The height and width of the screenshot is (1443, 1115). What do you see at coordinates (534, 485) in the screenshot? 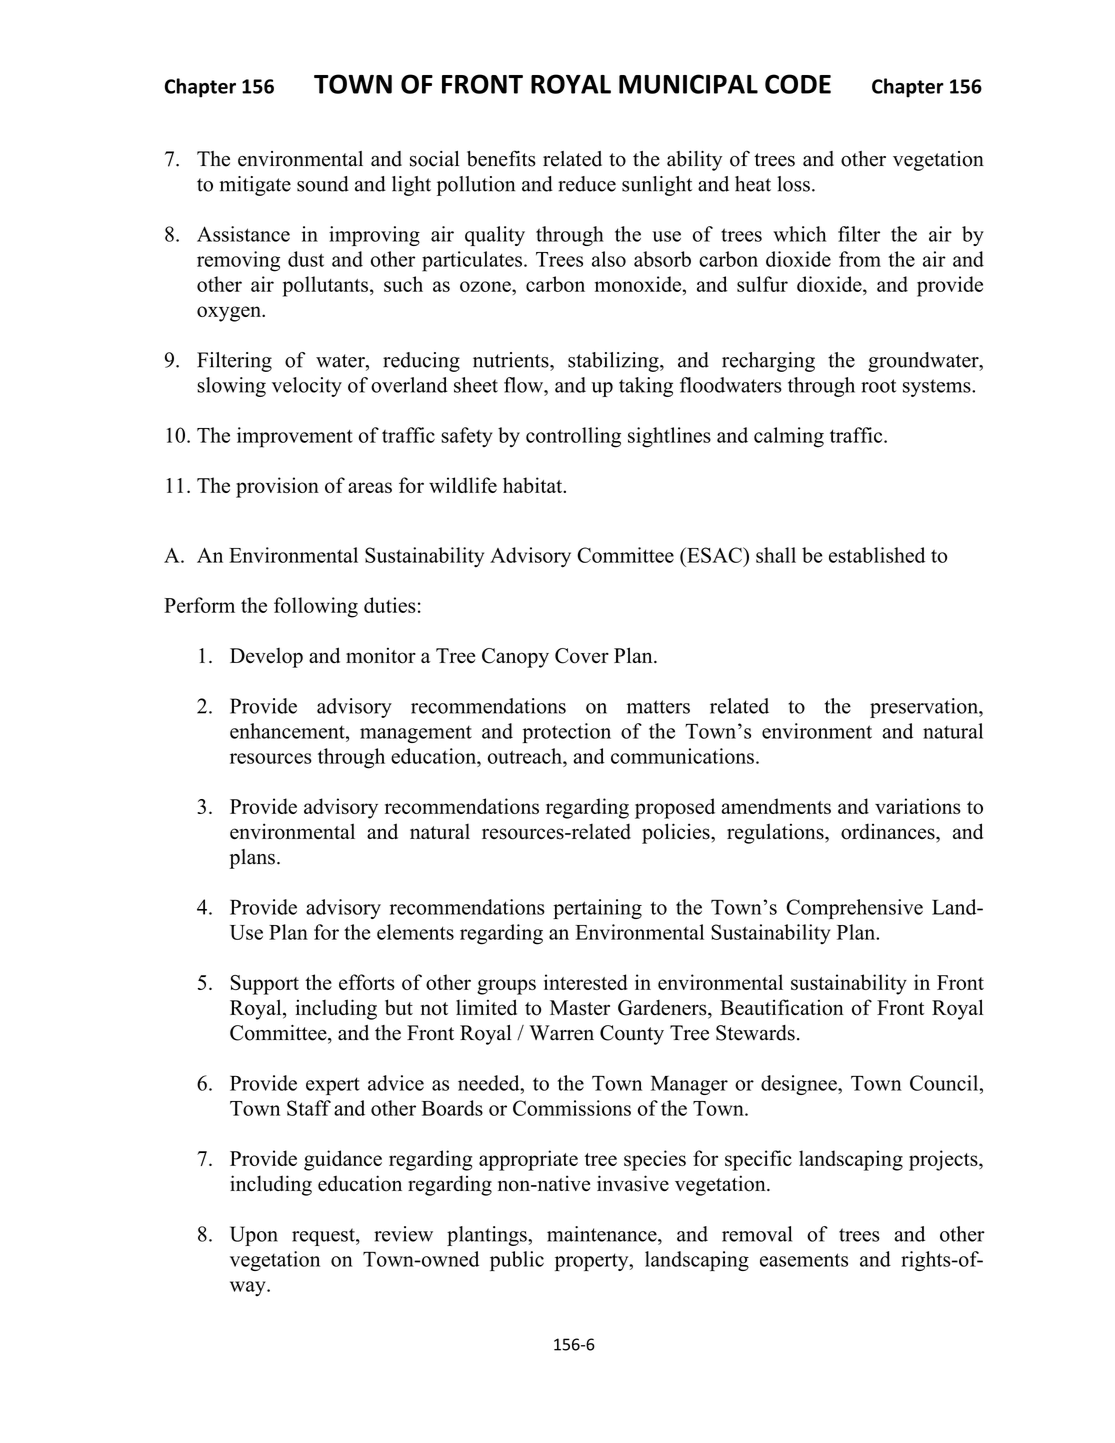
I see `habitat` at bounding box center [534, 485].
